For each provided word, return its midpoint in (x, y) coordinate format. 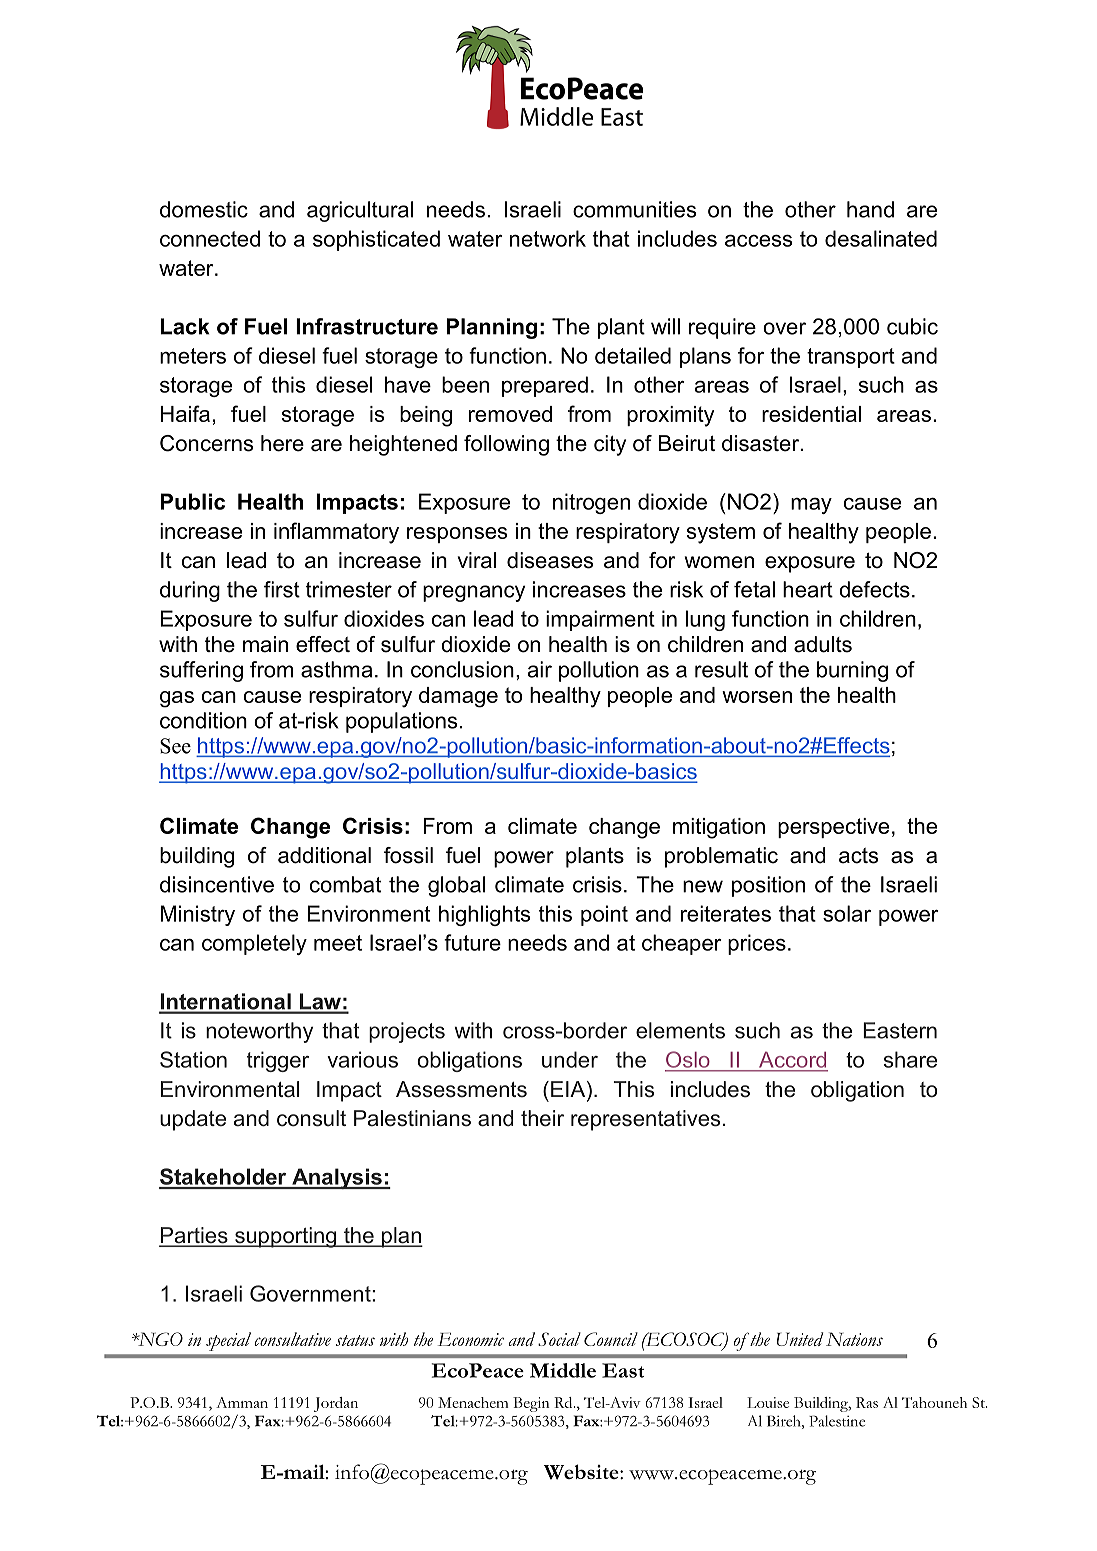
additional (324, 855)
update (193, 1120)
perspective (833, 828)
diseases (550, 560)
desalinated (881, 238)
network (548, 238)
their (542, 1118)
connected (210, 238)
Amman (242, 1402)
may (811, 506)
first (282, 589)
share (910, 1059)
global (456, 886)
